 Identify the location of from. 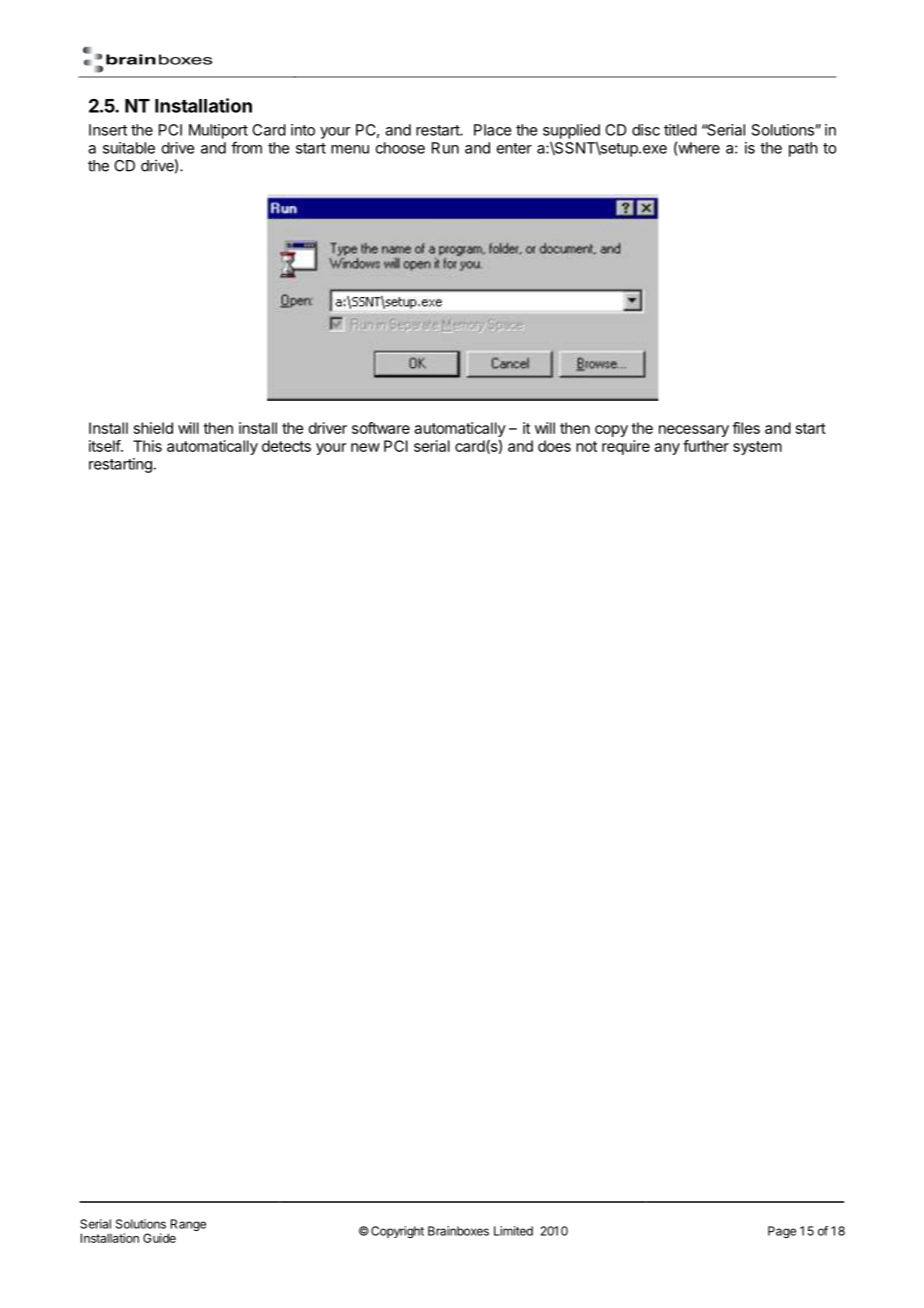
(246, 147).
